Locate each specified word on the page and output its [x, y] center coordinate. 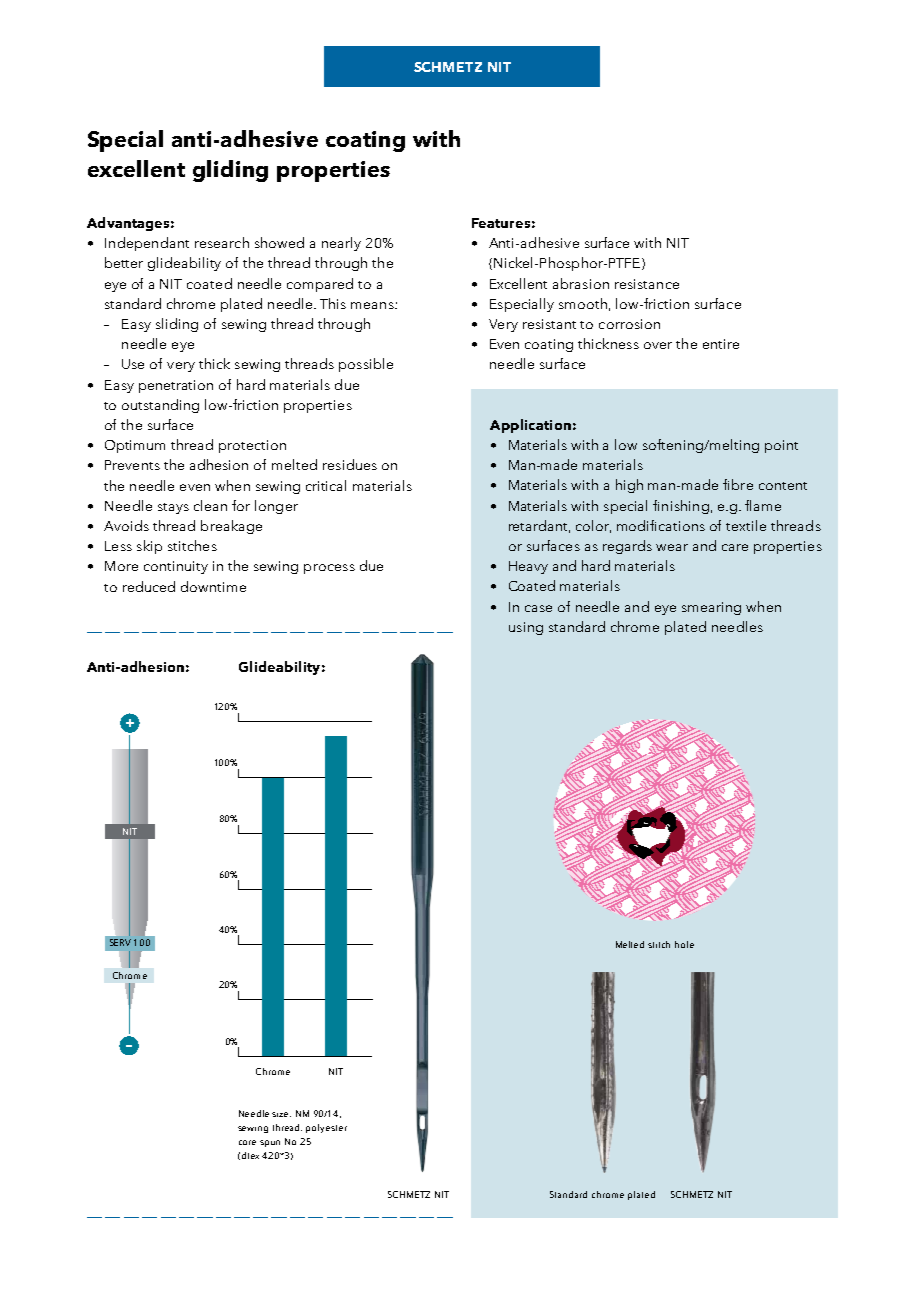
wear [672, 547]
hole [684, 944]
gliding [230, 171]
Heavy [528, 567]
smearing [711, 608]
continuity [176, 567]
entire [721, 344]
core [247, 1142]
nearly [341, 244]
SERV [120, 942]
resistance [647, 284]
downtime [213, 586]
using [526, 628]
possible [366, 365]
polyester [326, 1128]
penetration [176, 386]
